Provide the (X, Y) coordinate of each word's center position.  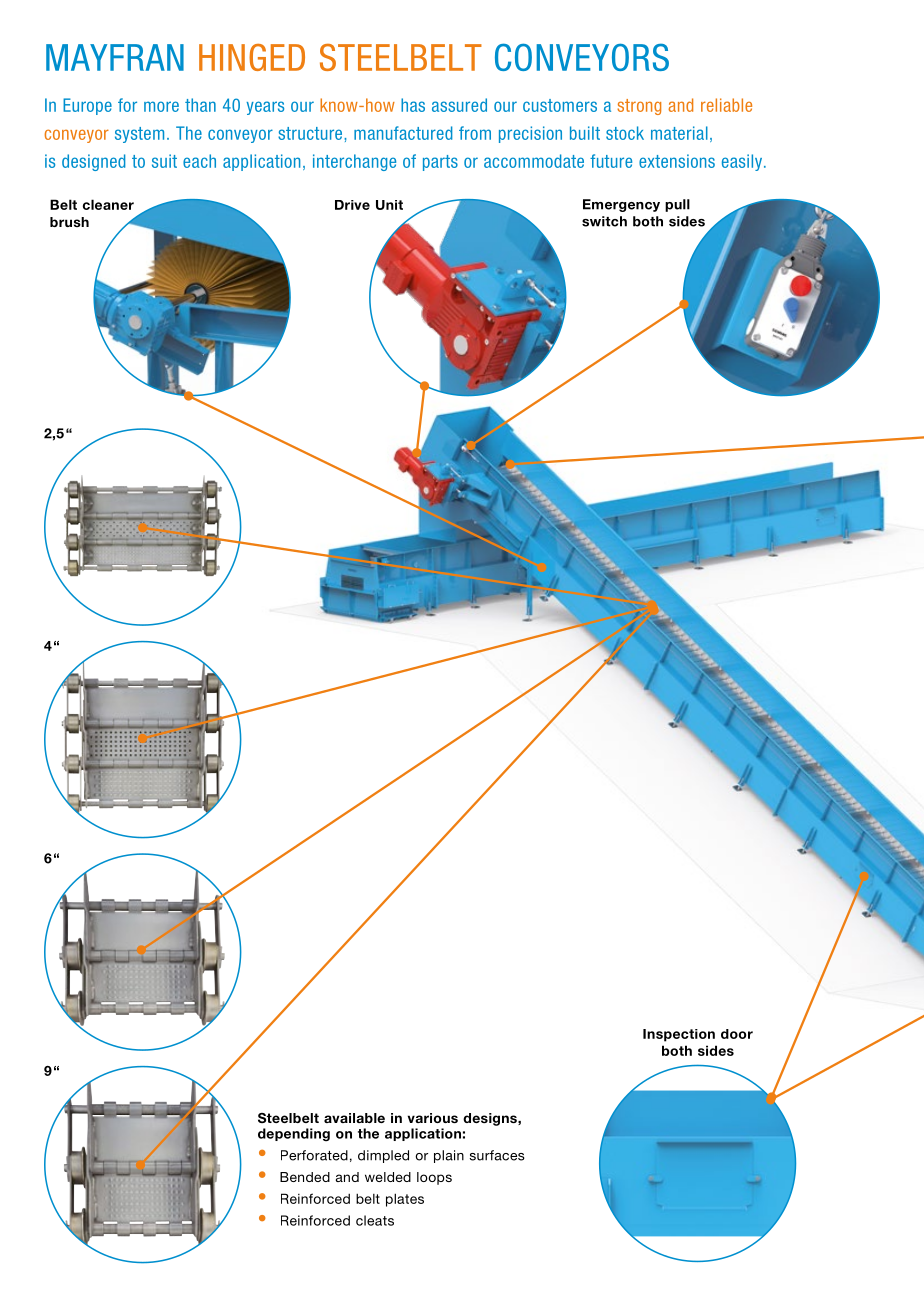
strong (639, 107)
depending (294, 1135)
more (161, 106)
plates (405, 1200)
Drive (352, 205)
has (413, 105)
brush (69, 222)
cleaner (108, 204)
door (737, 1034)
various (433, 1118)
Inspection (679, 1035)
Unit (389, 205)
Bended (305, 1177)
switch (604, 221)
